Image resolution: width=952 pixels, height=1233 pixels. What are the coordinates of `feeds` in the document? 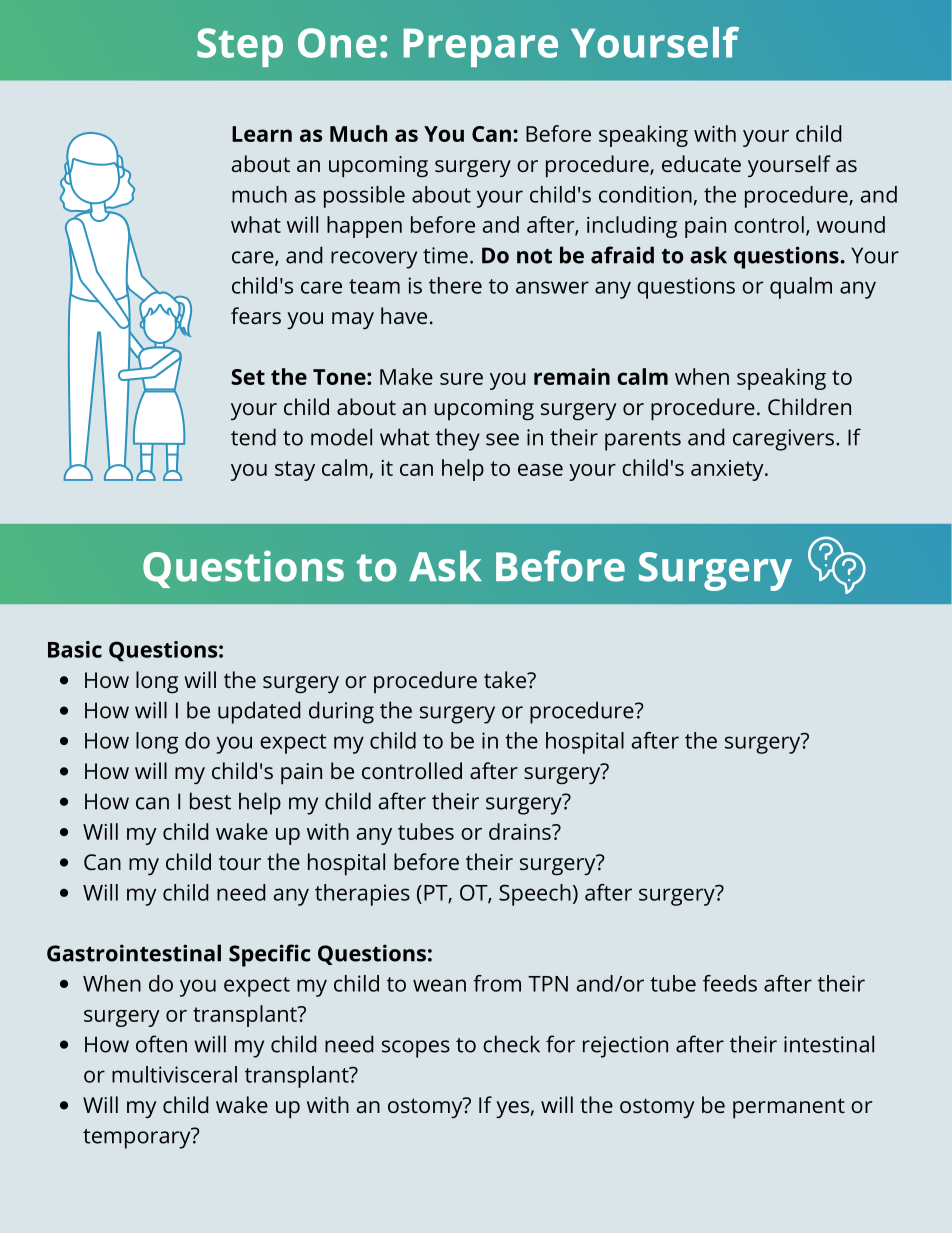 It's located at (730, 983).
